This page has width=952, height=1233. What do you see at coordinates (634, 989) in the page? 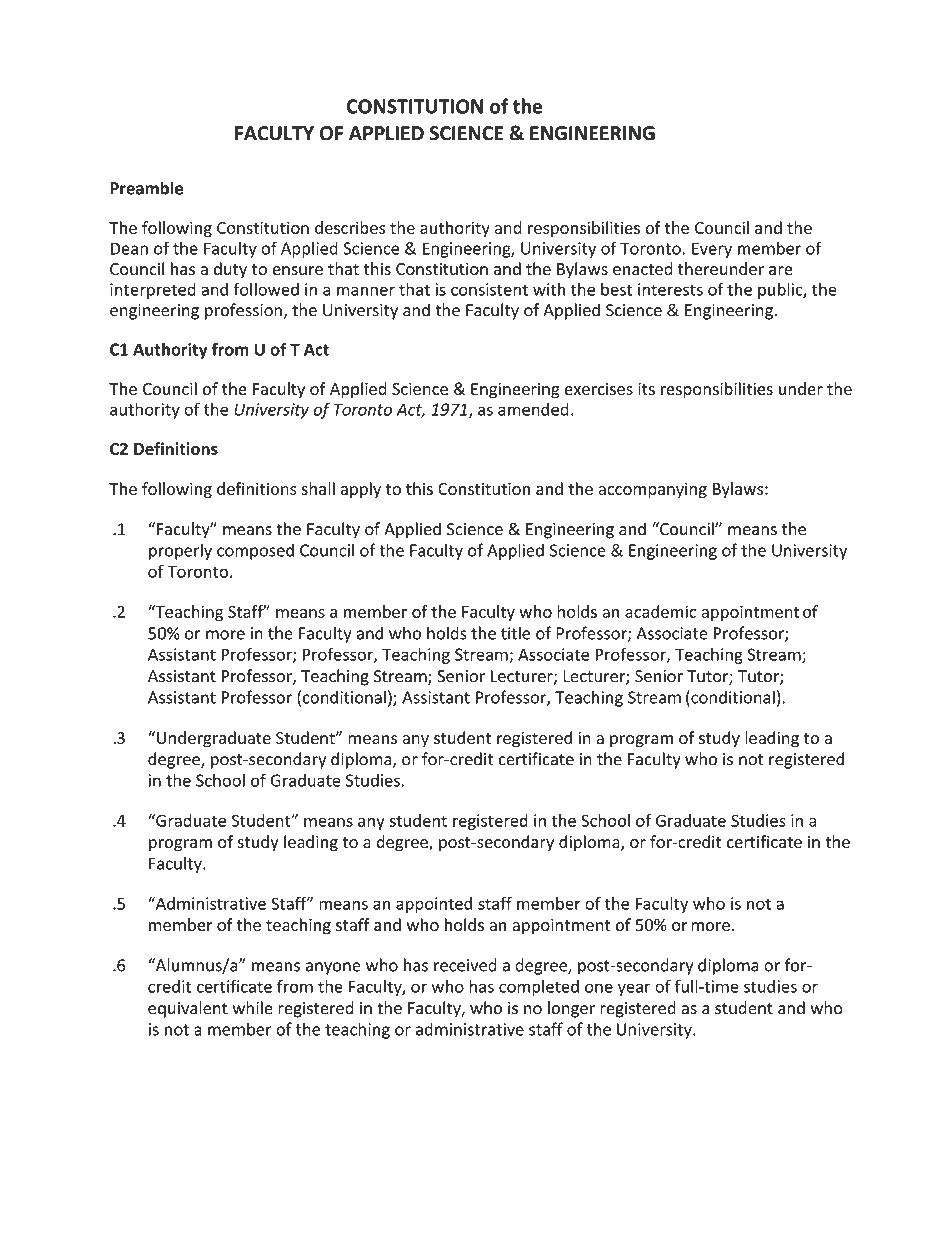
I see `year` at bounding box center [634, 989].
